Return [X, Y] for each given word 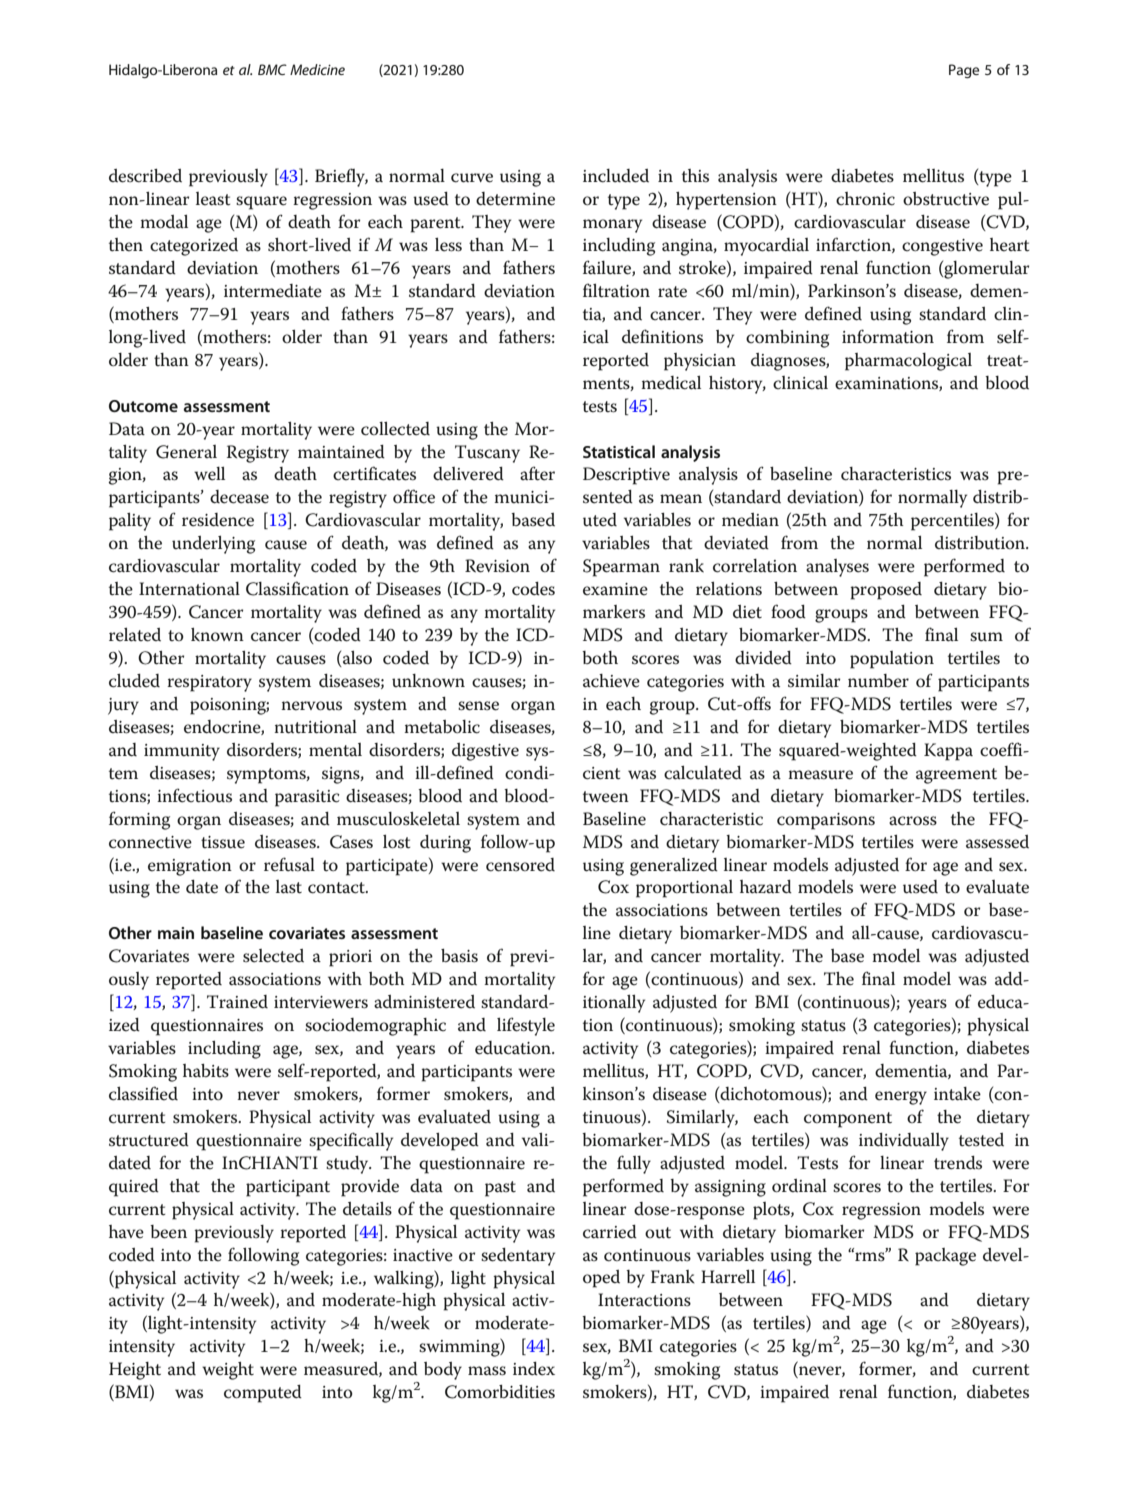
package [945, 1257]
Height [135, 1371]
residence [218, 520]
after [537, 473]
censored [520, 865]
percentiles [953, 521]
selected [273, 956]
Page [964, 71]
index [534, 1369]
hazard [766, 887]
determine [515, 199]
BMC [272, 69]
